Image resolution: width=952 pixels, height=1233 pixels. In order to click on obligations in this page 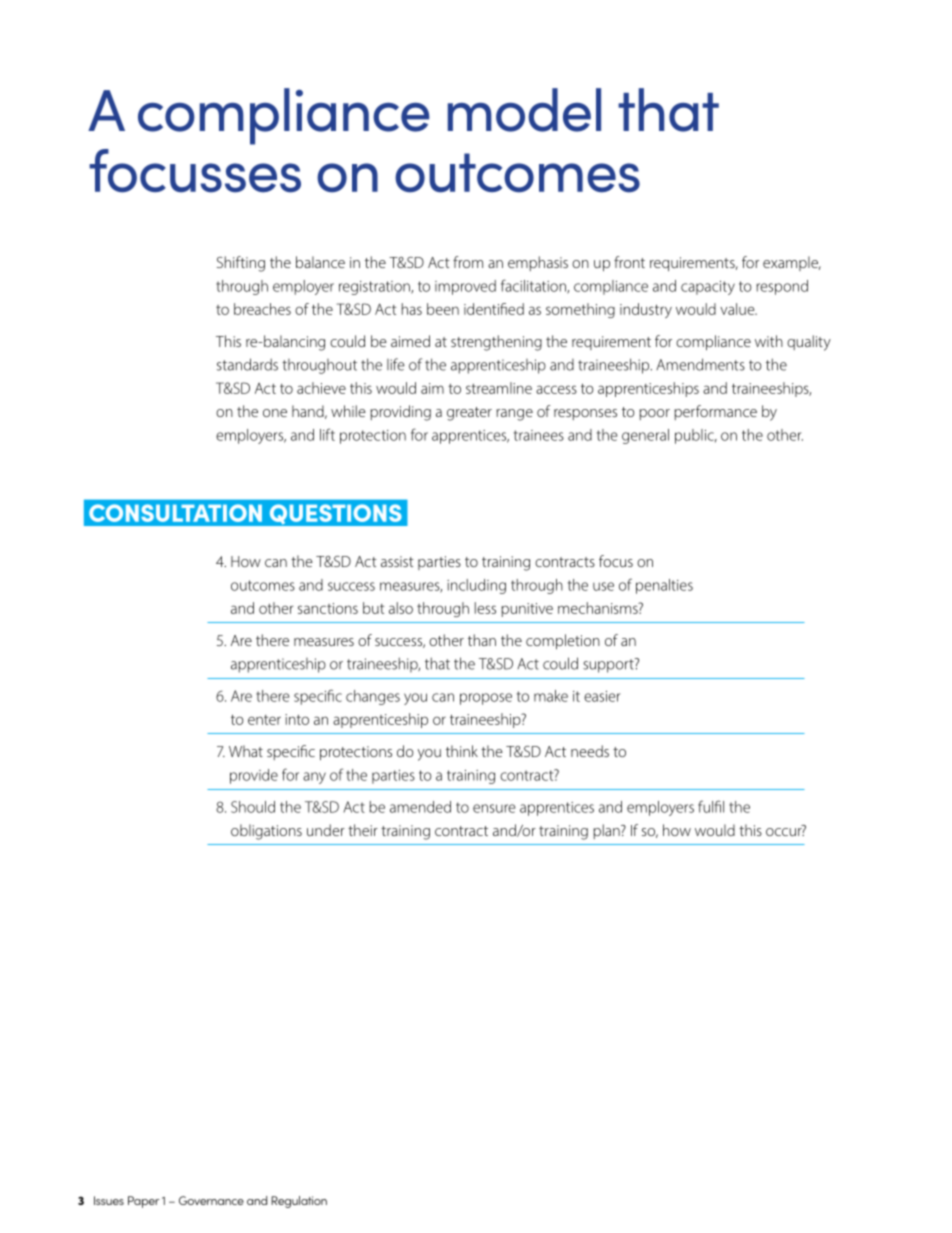, I will do `click(266, 832)`.
